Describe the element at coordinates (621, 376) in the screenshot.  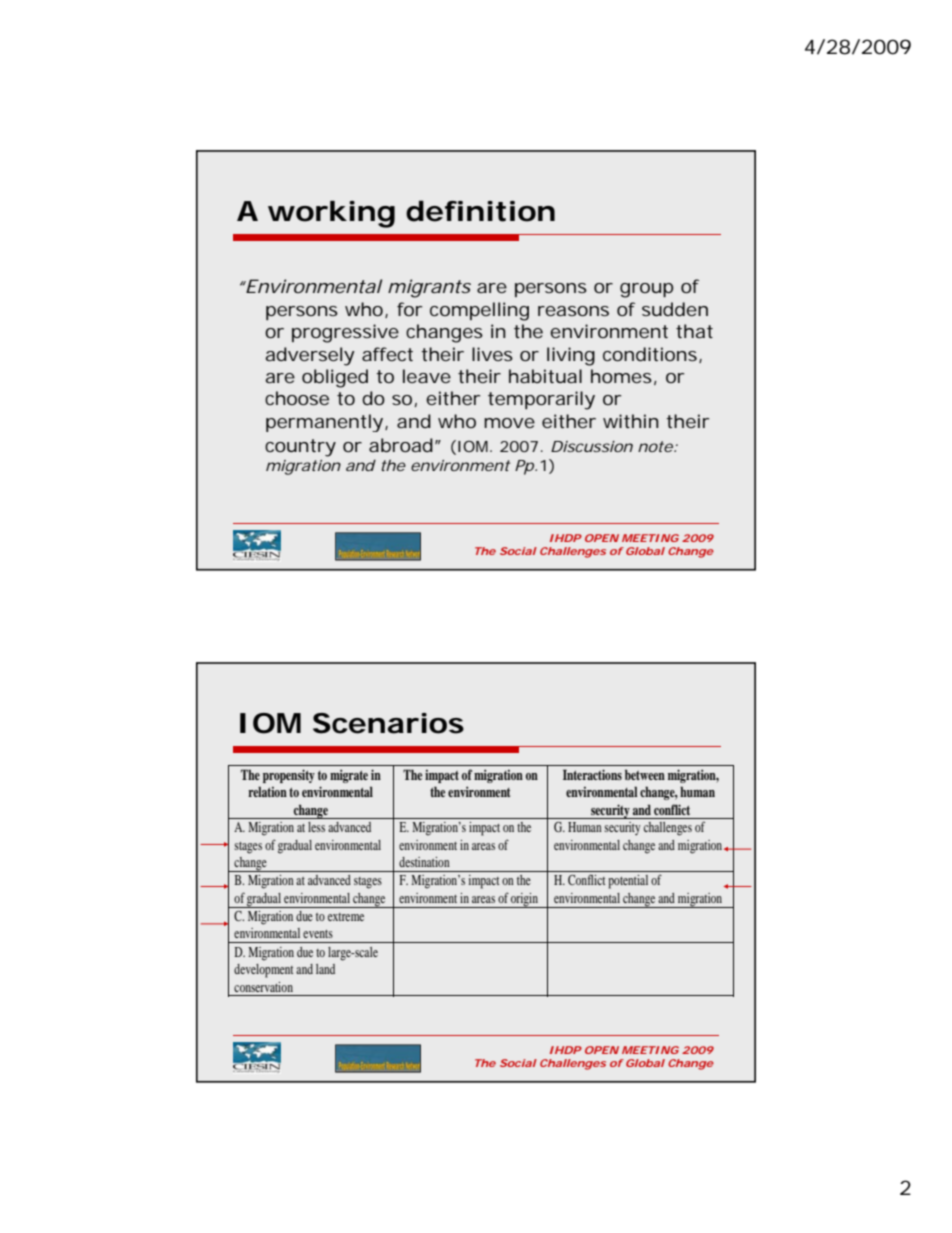
I see `homes` at that location.
